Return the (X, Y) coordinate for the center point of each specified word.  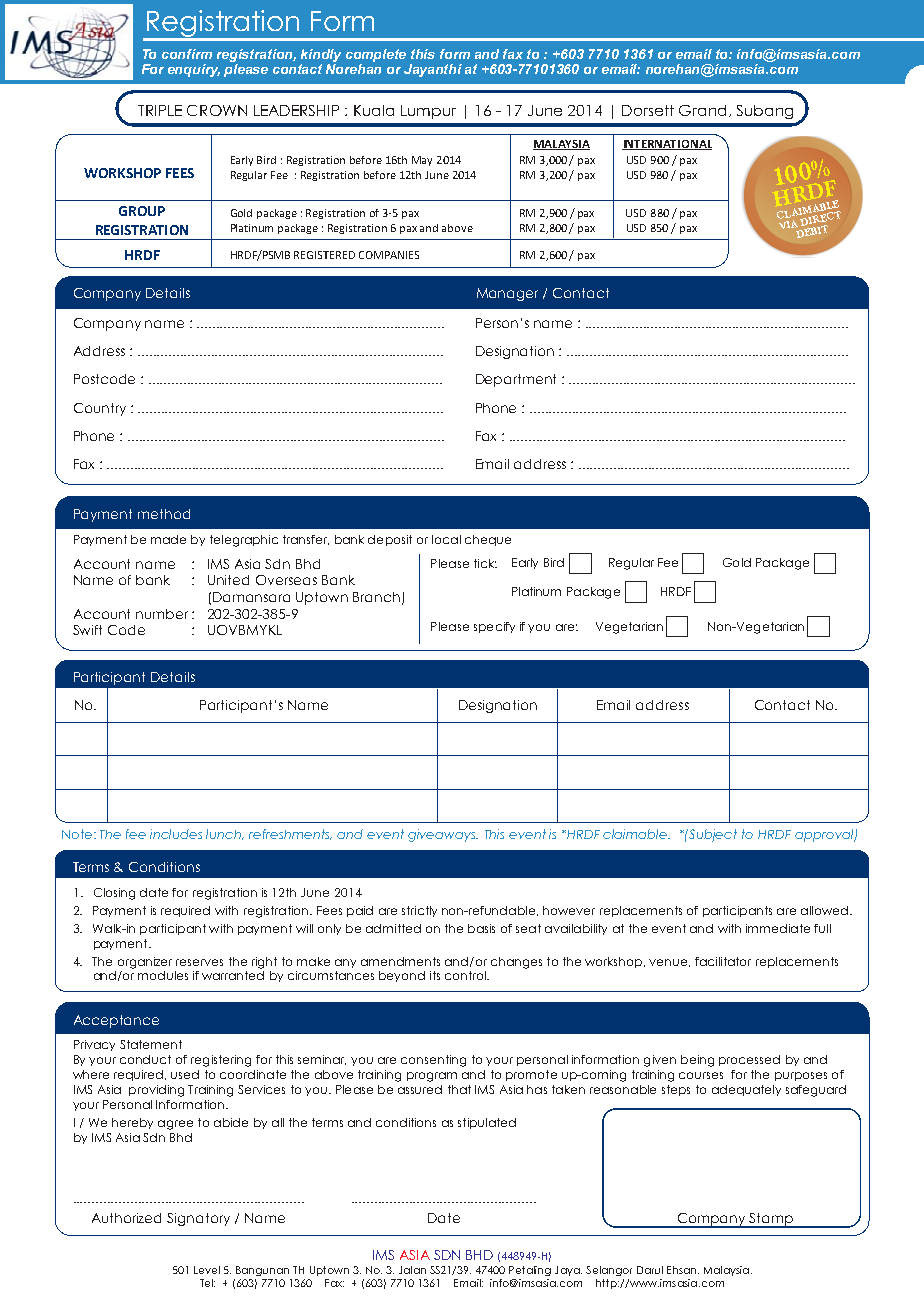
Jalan (412, 1270)
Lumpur (428, 112)
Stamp (771, 1220)
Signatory (198, 1219)
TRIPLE (160, 110)
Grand (702, 110)
